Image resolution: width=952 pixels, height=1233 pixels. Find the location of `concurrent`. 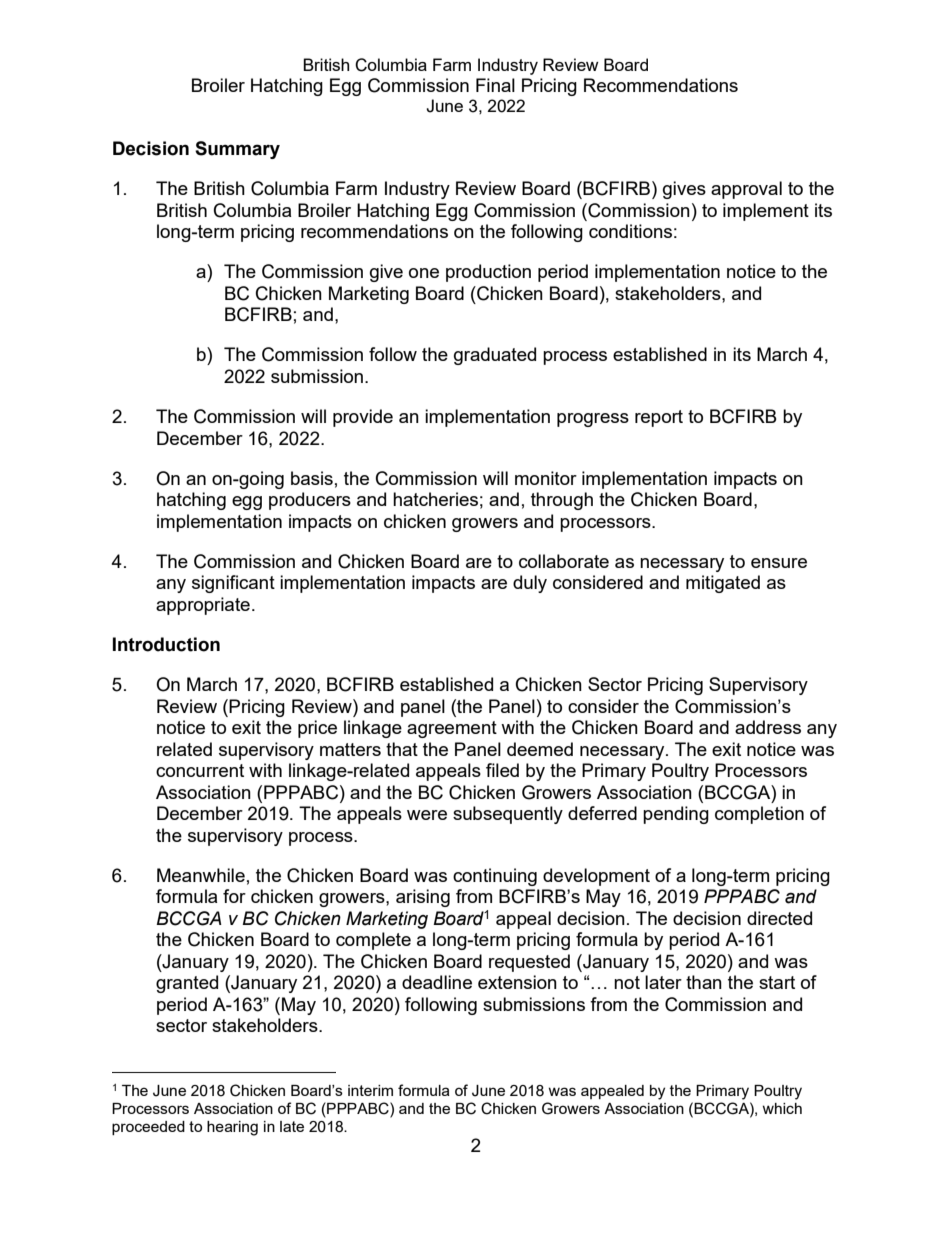

concurrent is located at coordinates (200, 770).
